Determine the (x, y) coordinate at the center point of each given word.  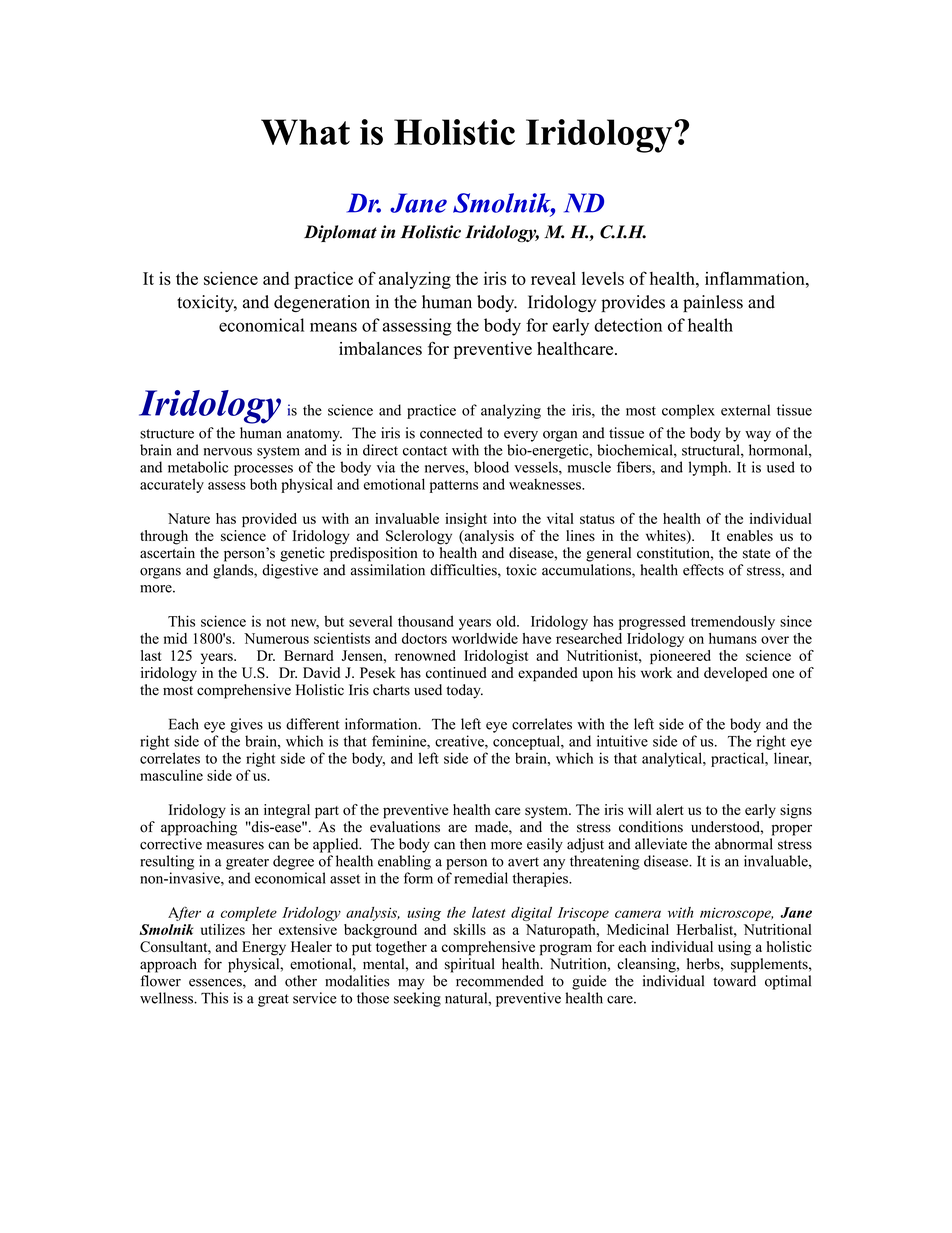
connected (451, 433)
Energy (264, 948)
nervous (228, 452)
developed (735, 674)
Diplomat (340, 233)
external (745, 410)
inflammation (756, 278)
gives (246, 725)
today (464, 691)
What (305, 132)
